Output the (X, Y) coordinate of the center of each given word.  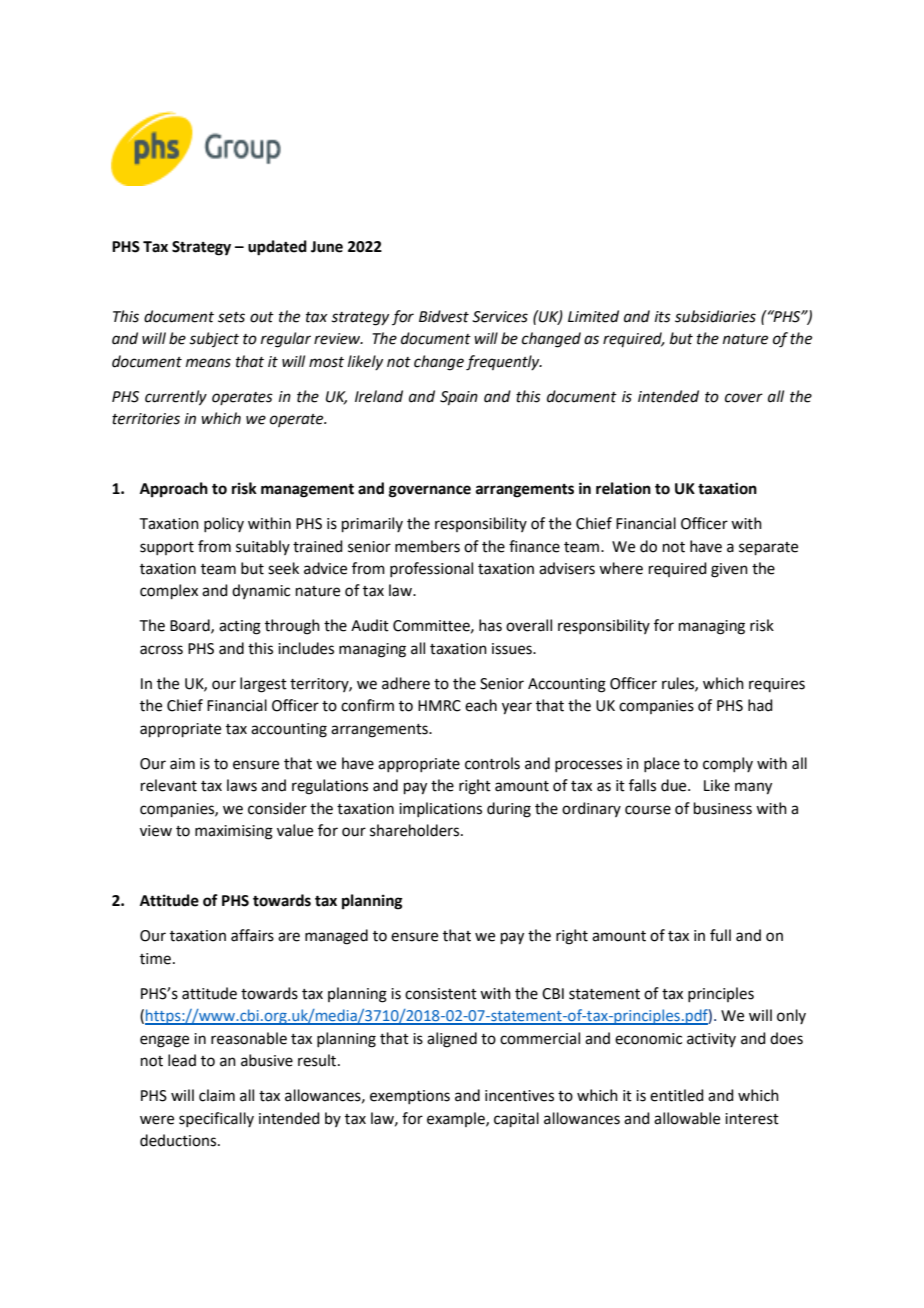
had (760, 705)
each (481, 705)
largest (263, 685)
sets (231, 317)
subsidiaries (715, 316)
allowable (687, 1118)
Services (500, 317)
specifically (216, 1119)
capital (516, 1119)
